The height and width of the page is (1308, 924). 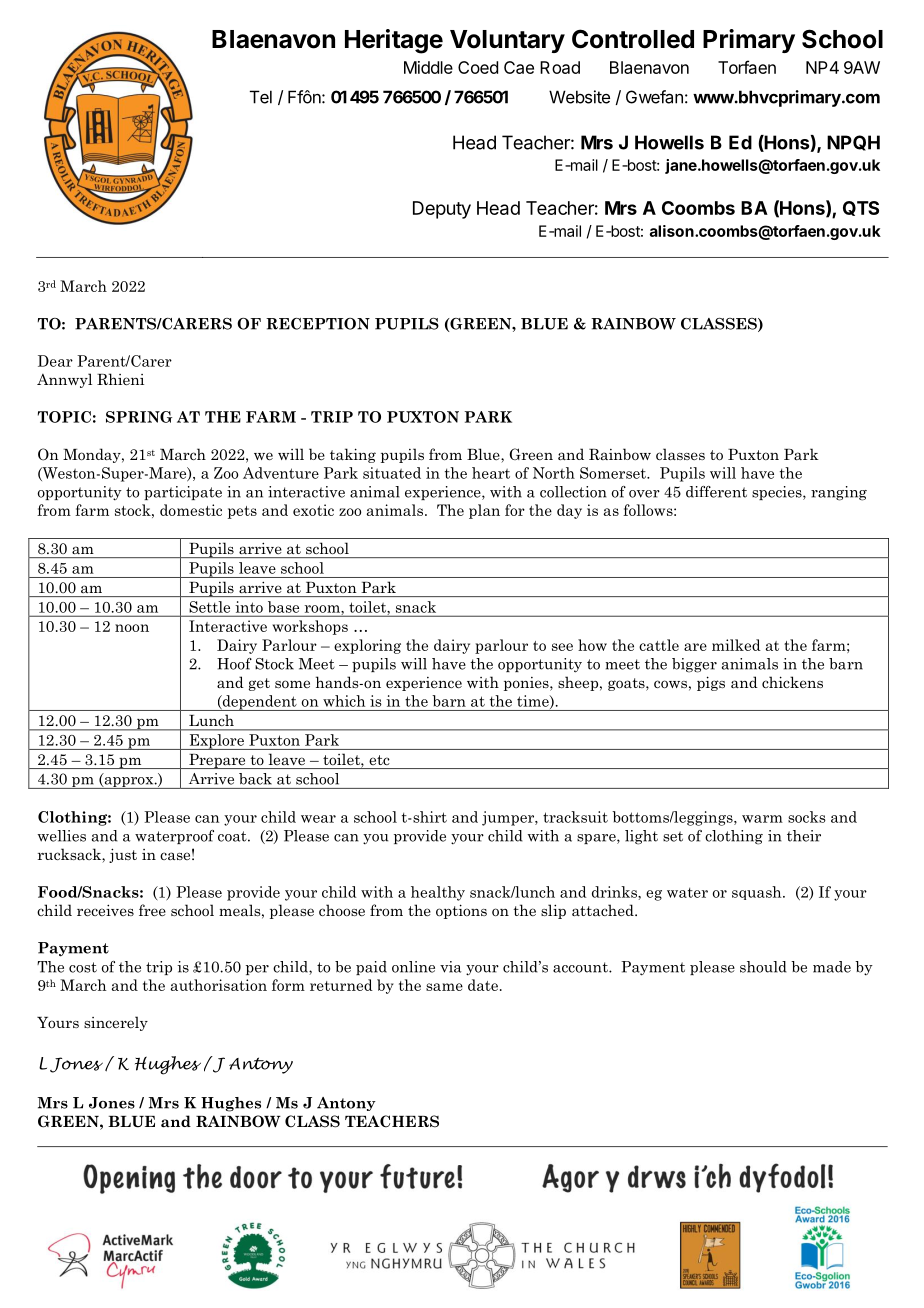 What do you see at coordinates (234, 664) in the page?
I see `Hoof` at bounding box center [234, 664].
